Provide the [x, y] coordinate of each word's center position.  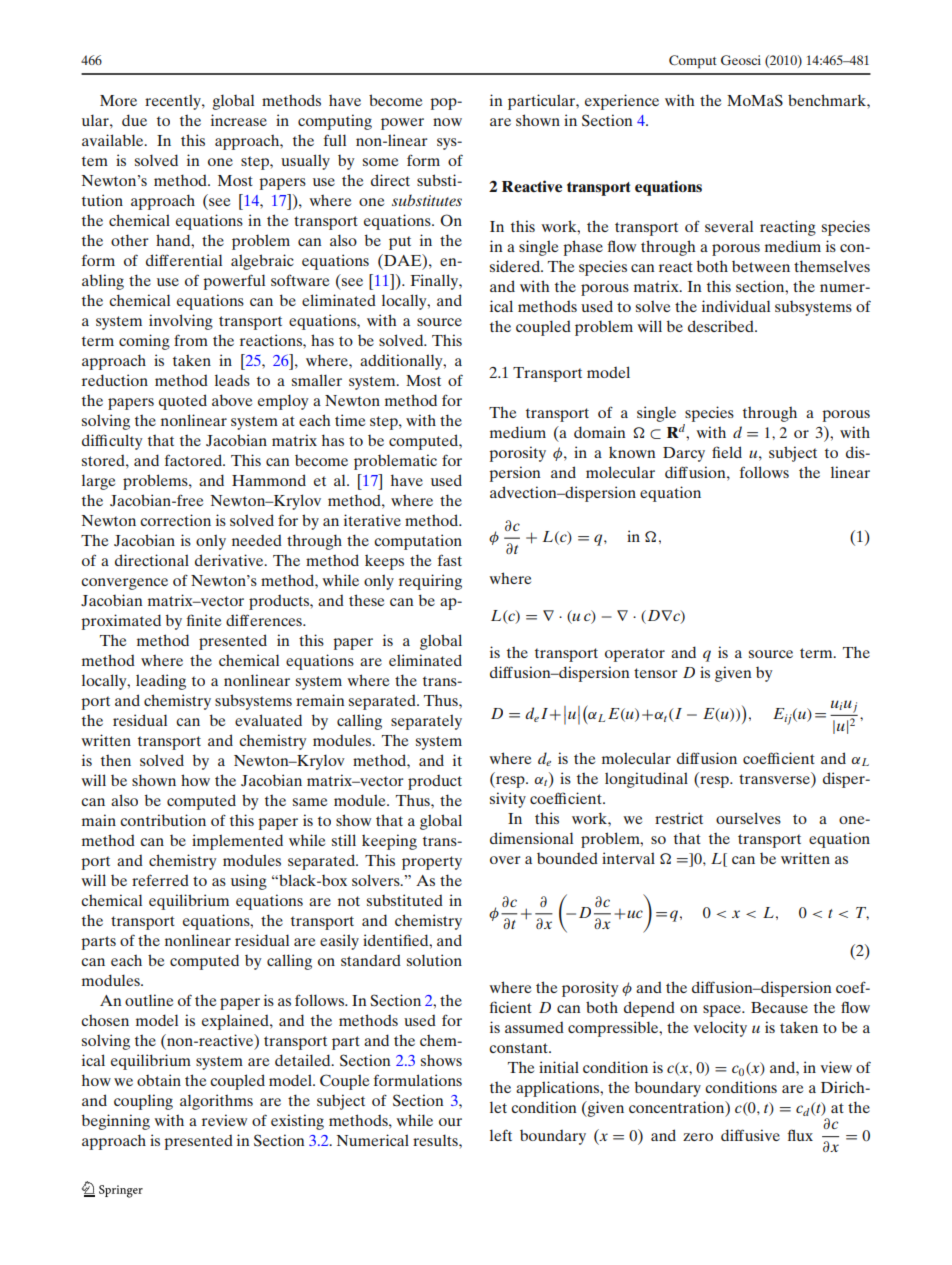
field [727, 452]
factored [194, 460]
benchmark [828, 100]
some [380, 162]
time [350, 420]
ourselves [748, 818]
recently [174, 102]
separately [426, 722]
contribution [163, 820]
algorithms [216, 1102]
